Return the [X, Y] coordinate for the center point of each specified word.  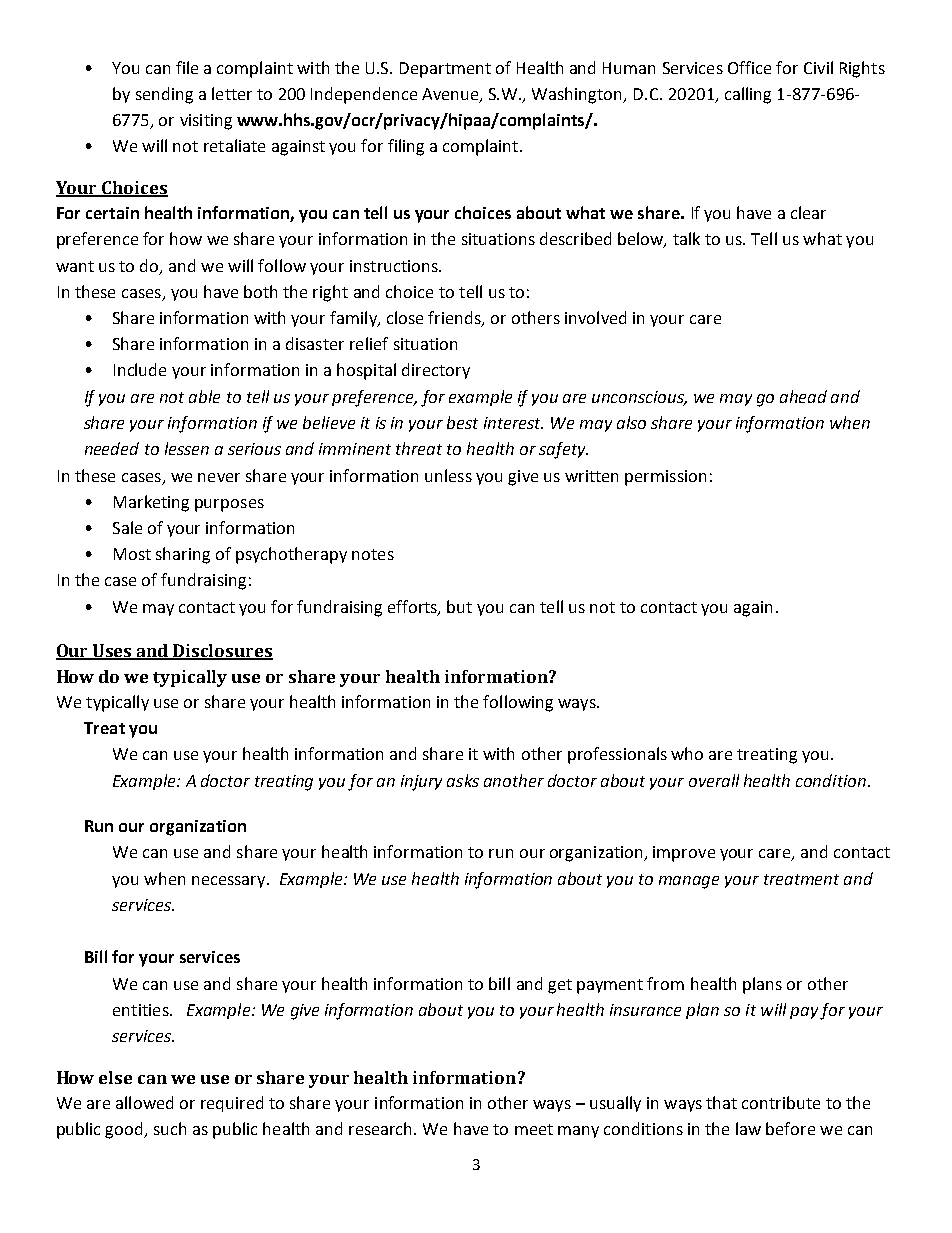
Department [445, 70]
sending [164, 95]
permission [665, 478]
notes [373, 554]
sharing [183, 555]
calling [748, 95]
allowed [144, 1102]
